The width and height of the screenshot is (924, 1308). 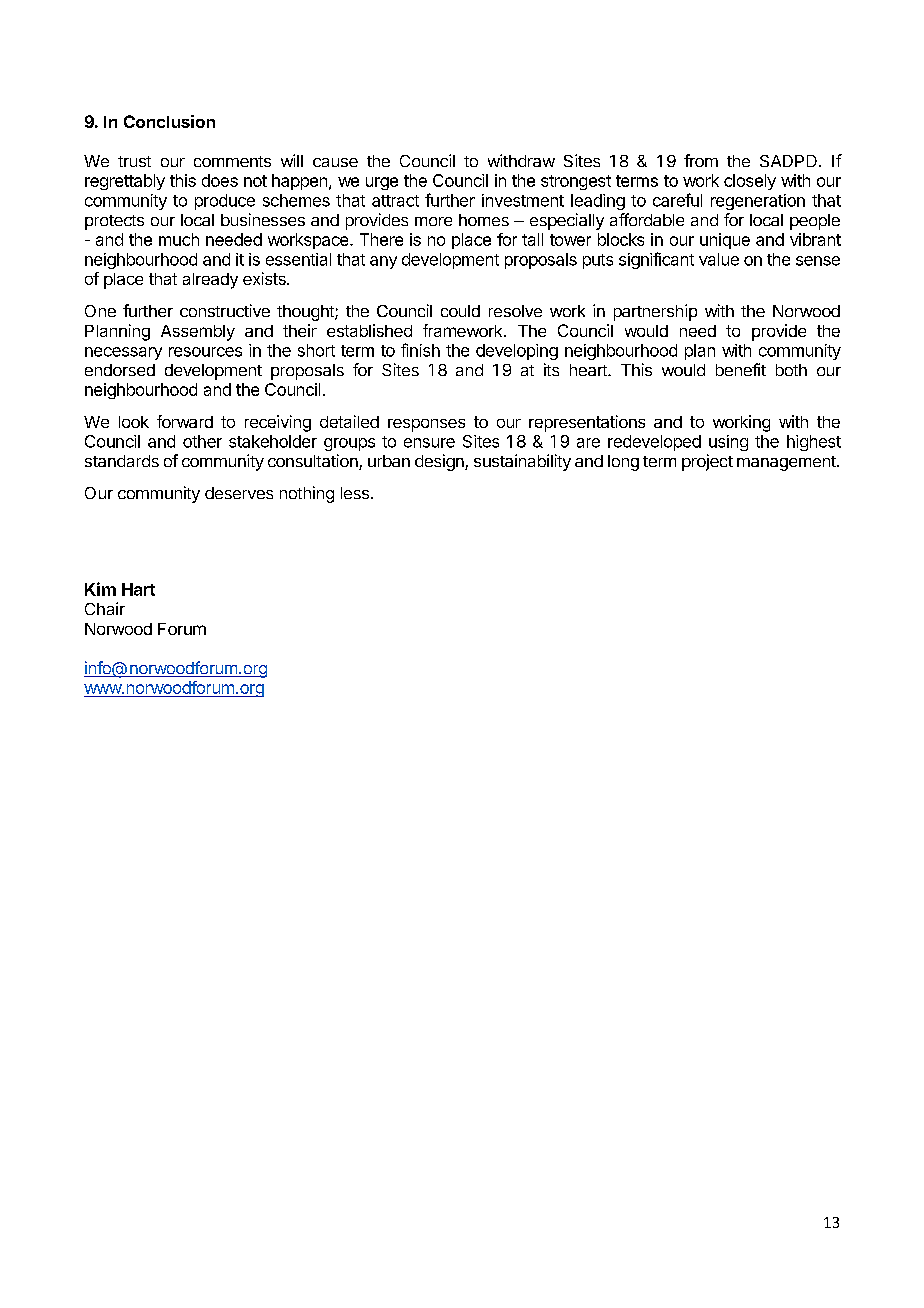 I want to click on from, so click(x=701, y=160).
